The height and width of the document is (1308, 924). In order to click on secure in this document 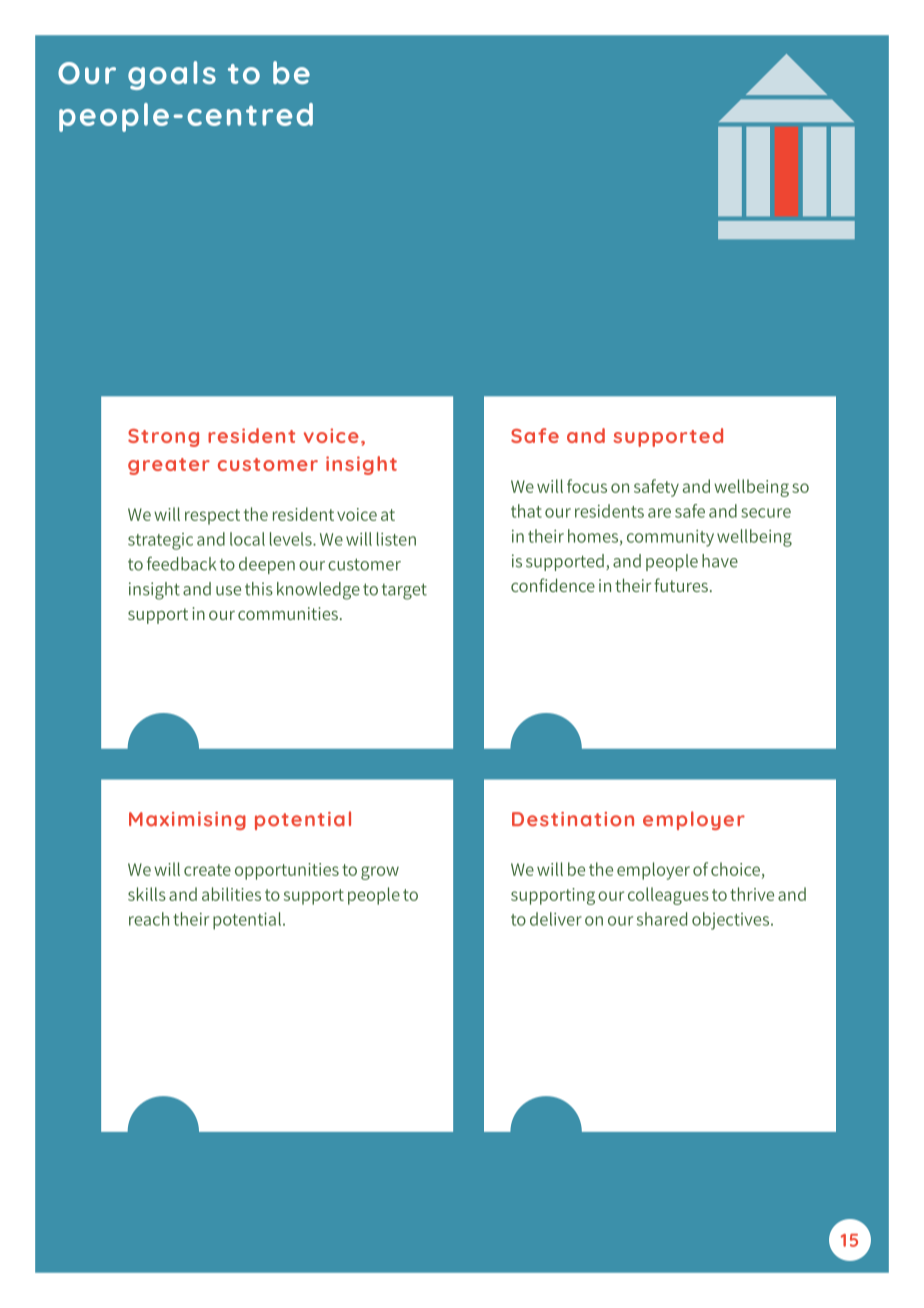, I will do `click(766, 513)`.
